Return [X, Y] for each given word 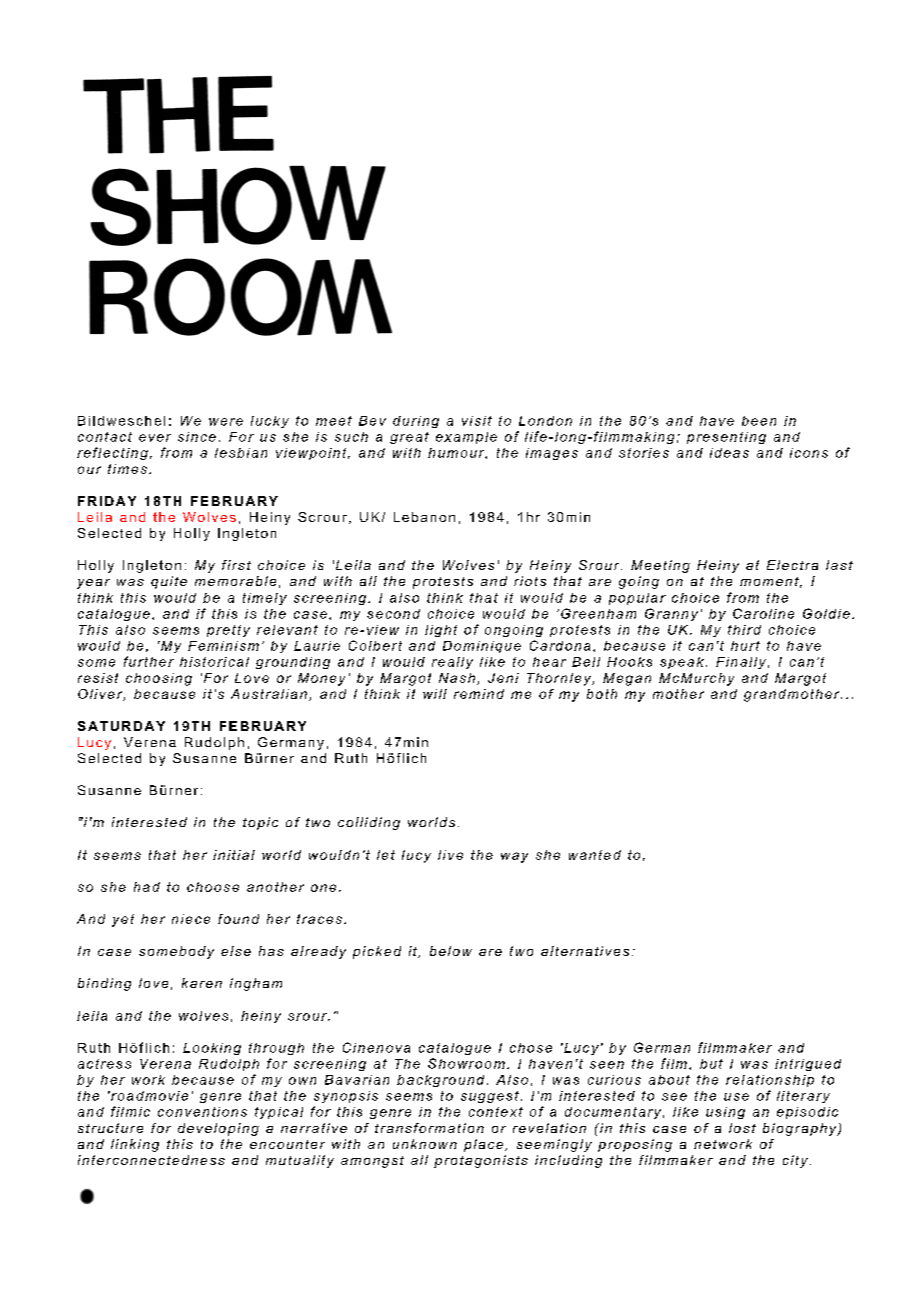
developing [218, 1129]
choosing [159, 679]
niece [191, 919]
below [451, 951]
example [466, 438]
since [197, 437]
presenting [726, 438]
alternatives [585, 951]
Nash [457, 678]
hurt [745, 646]
